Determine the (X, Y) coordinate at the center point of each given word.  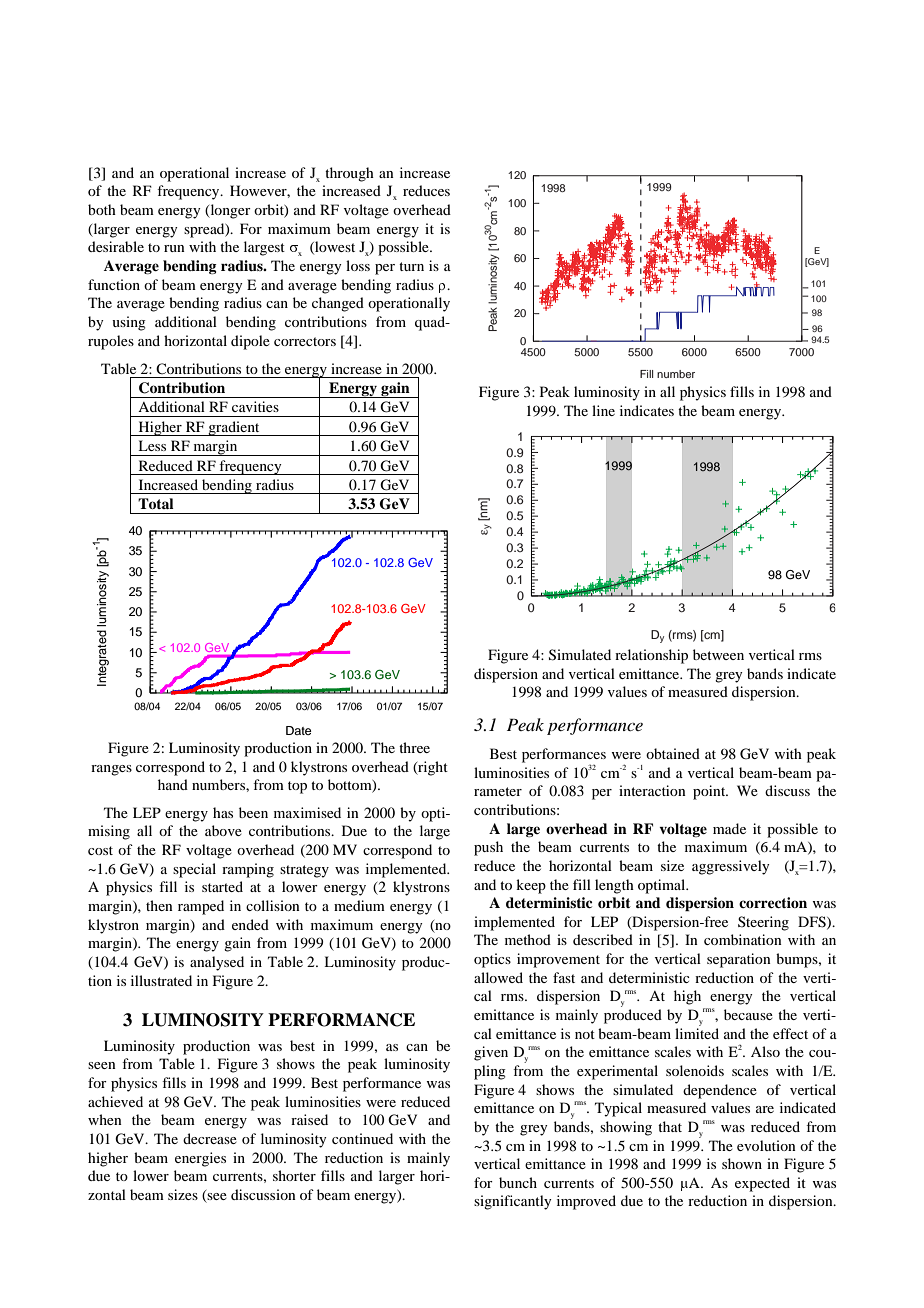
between (718, 654)
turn (411, 266)
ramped (201, 907)
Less (152, 445)
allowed (498, 977)
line (603, 410)
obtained (673, 753)
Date (299, 730)
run (174, 248)
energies (200, 1159)
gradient (234, 428)
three (414, 747)
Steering (763, 923)
